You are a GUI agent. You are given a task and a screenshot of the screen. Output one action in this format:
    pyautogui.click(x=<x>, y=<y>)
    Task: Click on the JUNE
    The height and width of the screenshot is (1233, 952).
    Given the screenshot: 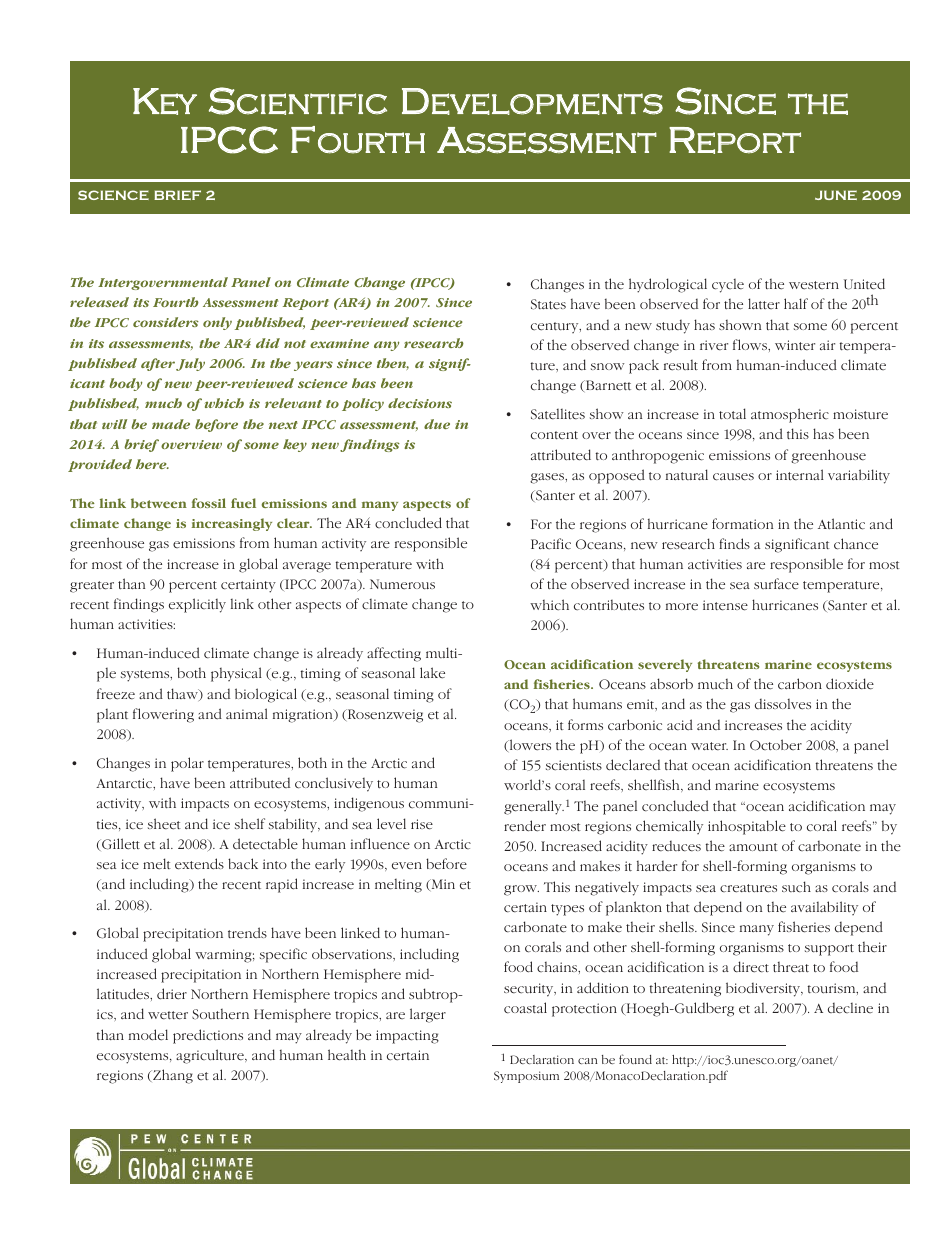 What is the action you would take?
    pyautogui.click(x=836, y=195)
